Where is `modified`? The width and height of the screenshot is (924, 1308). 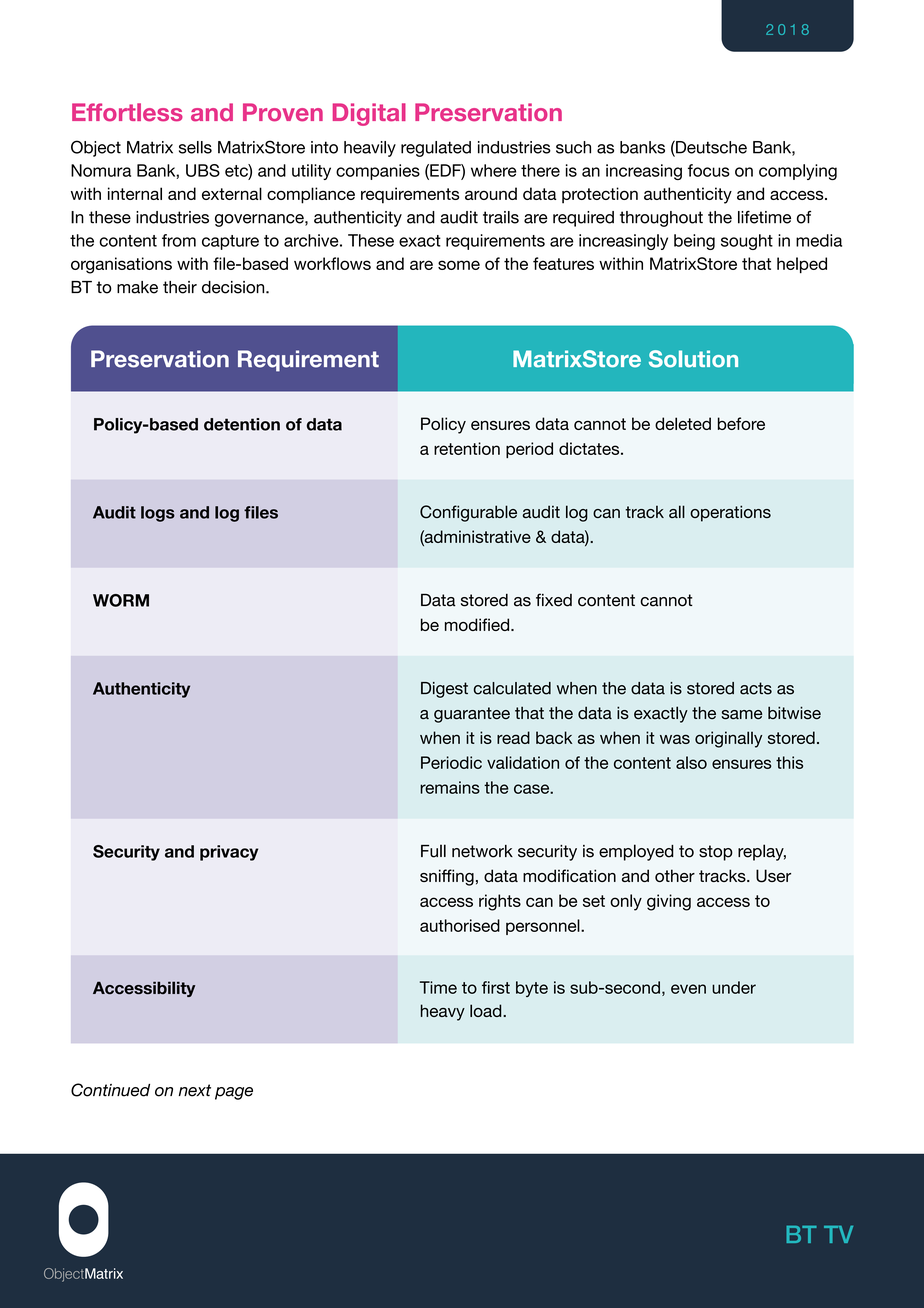
modified is located at coordinates (478, 624).
